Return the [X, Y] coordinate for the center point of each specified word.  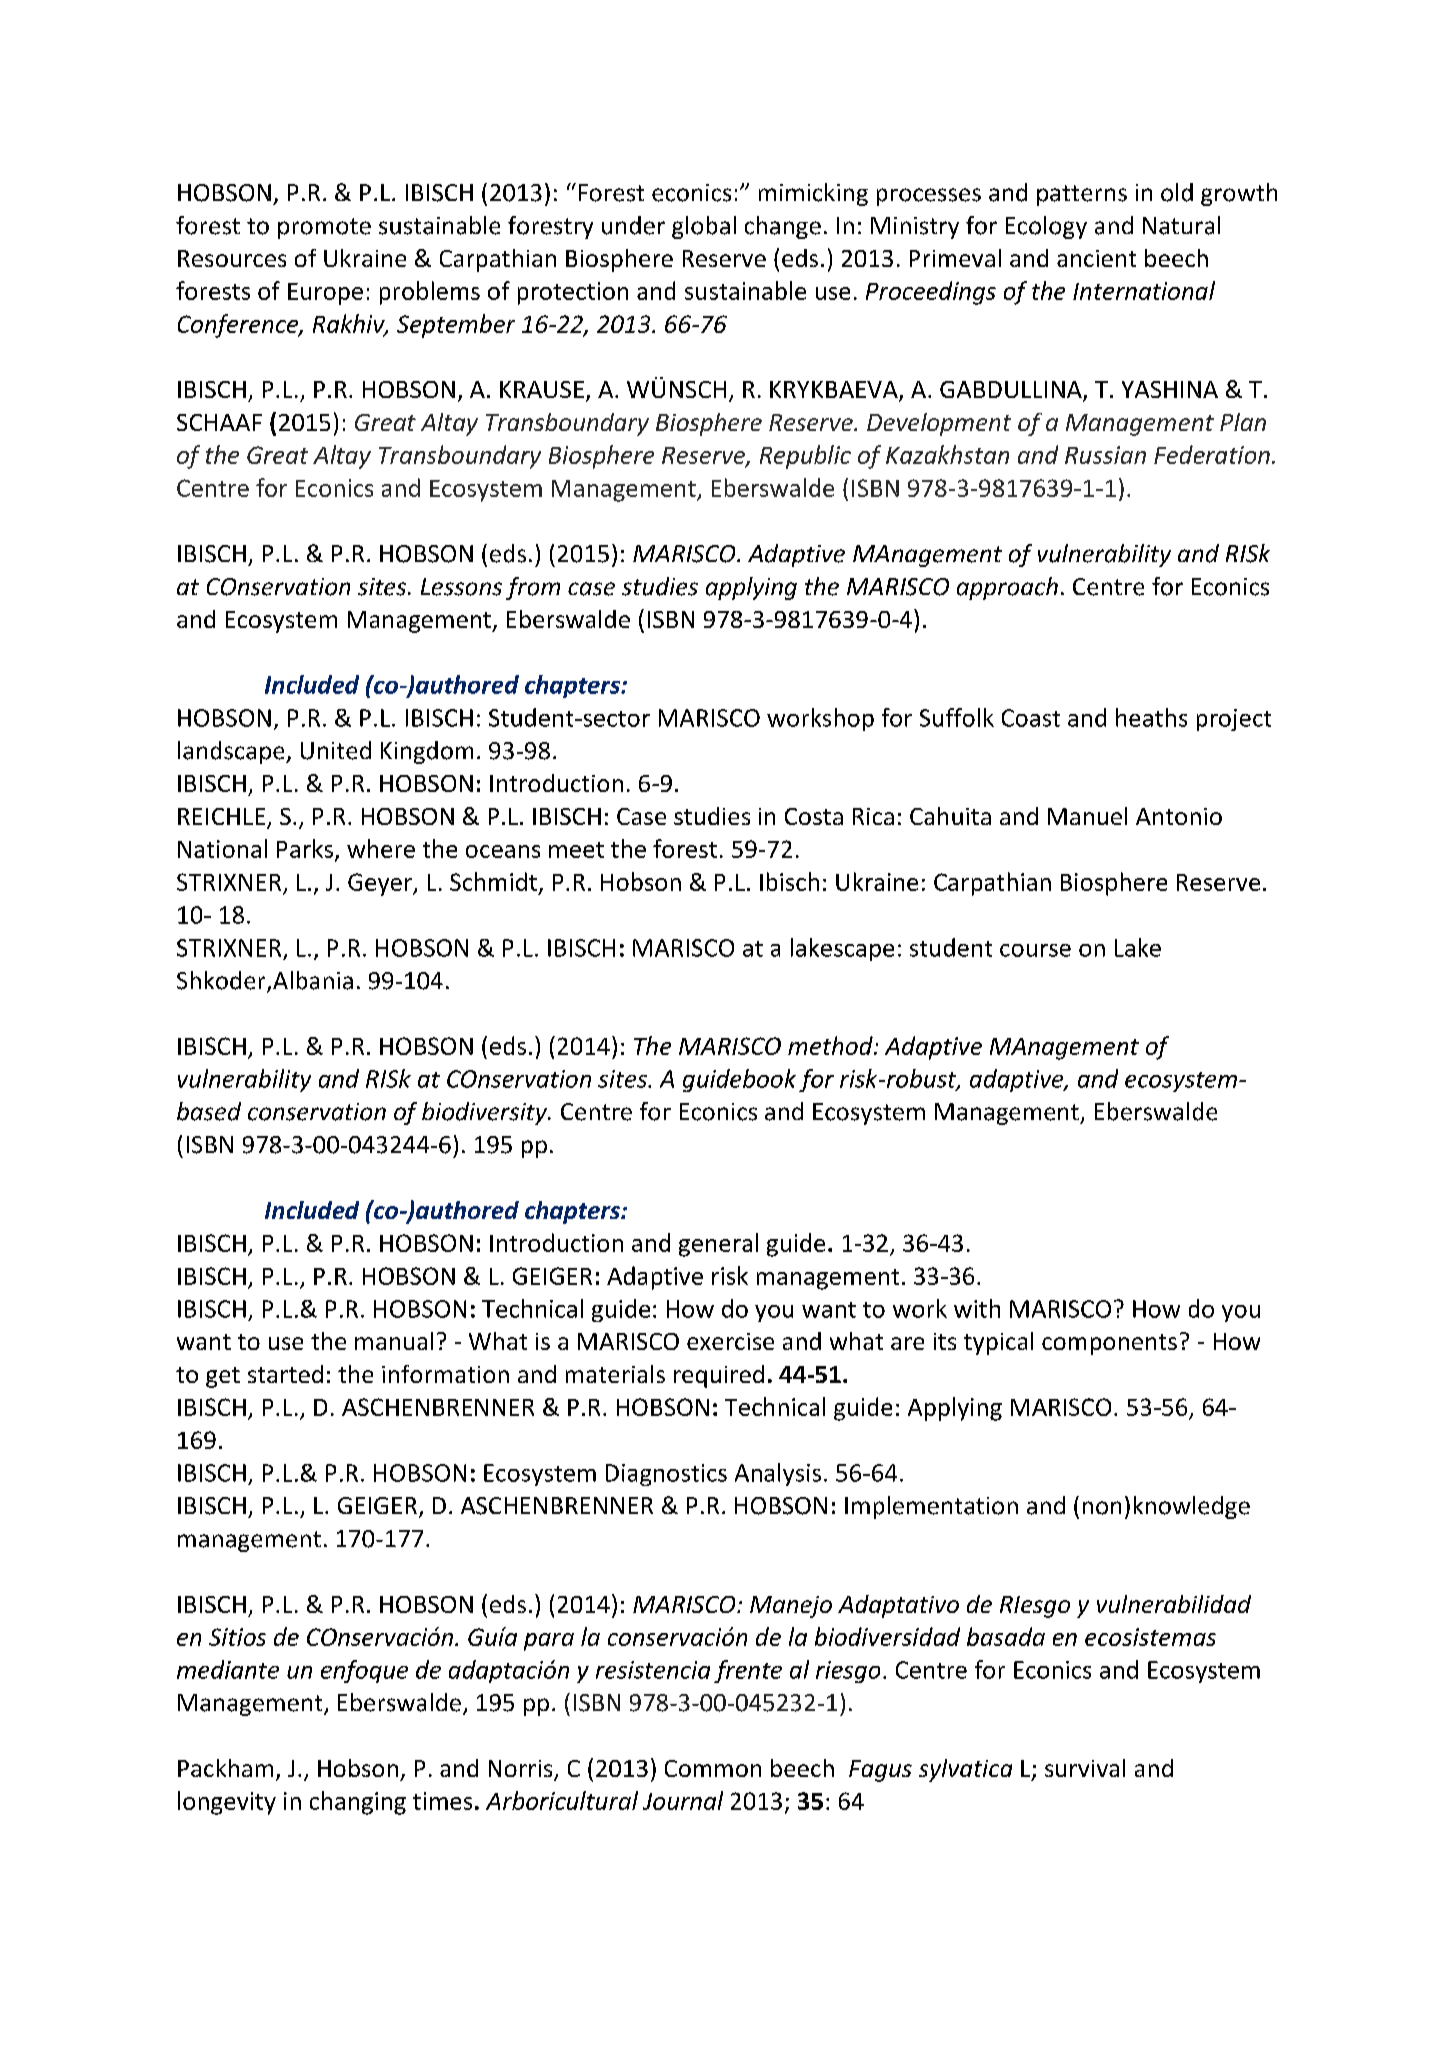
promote [324, 228]
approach [1007, 588]
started [285, 1374]
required [719, 1376]
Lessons [461, 587]
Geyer [381, 884]
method [831, 1045]
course [1035, 950]
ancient [1096, 258]
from [533, 588]
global [704, 227]
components [1109, 1344]
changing [358, 1803]
